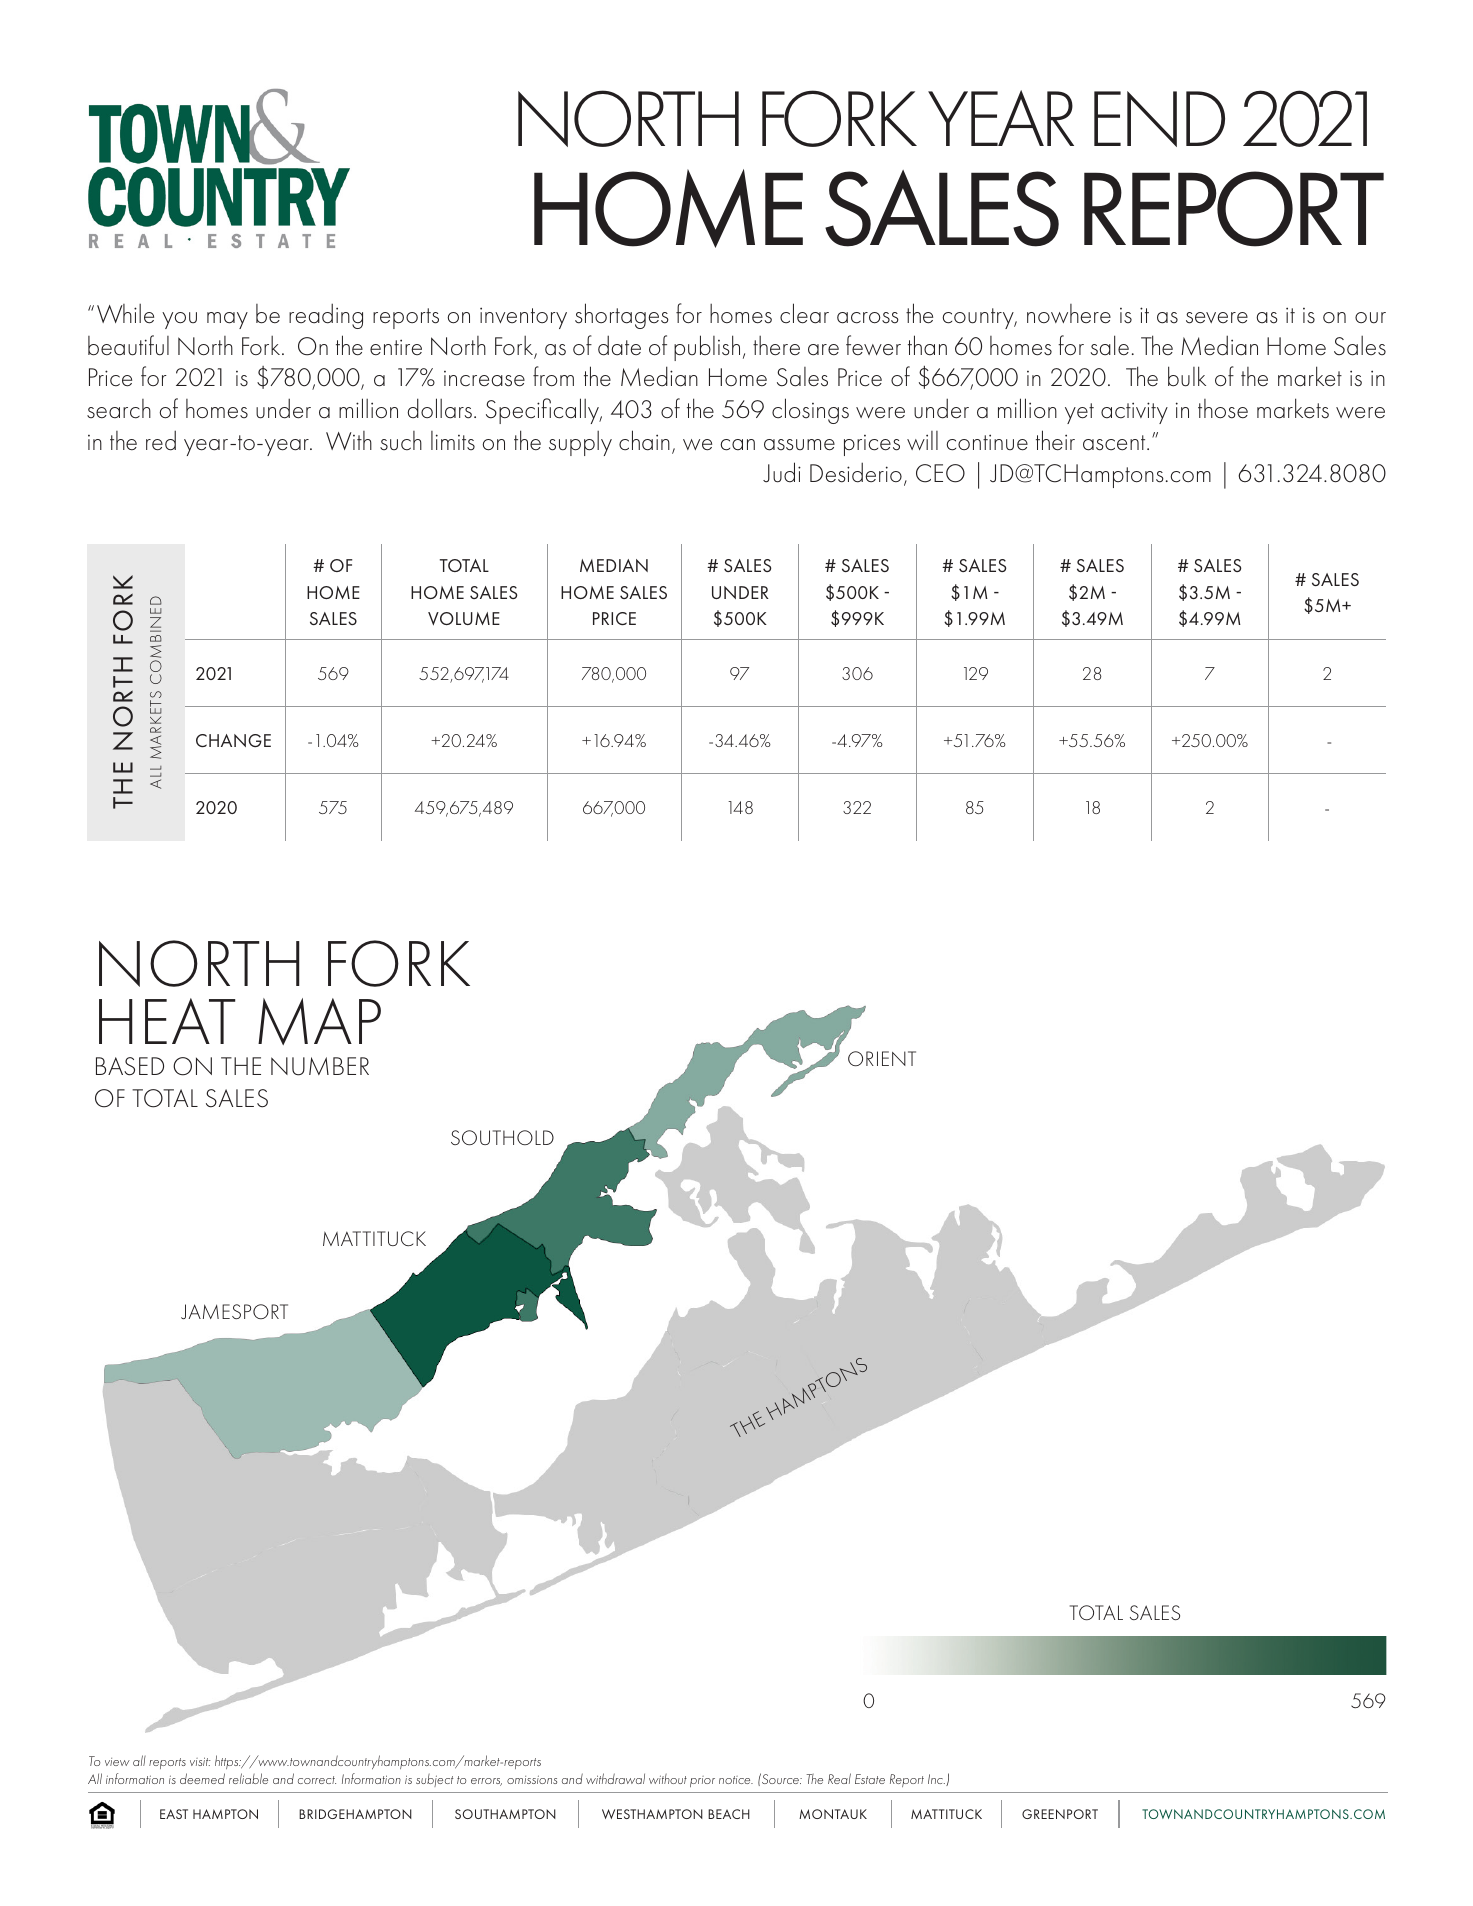 This page has width=1473, height=1906. What do you see at coordinates (1115, 443) in the page?
I see `ascent` at bounding box center [1115, 443].
